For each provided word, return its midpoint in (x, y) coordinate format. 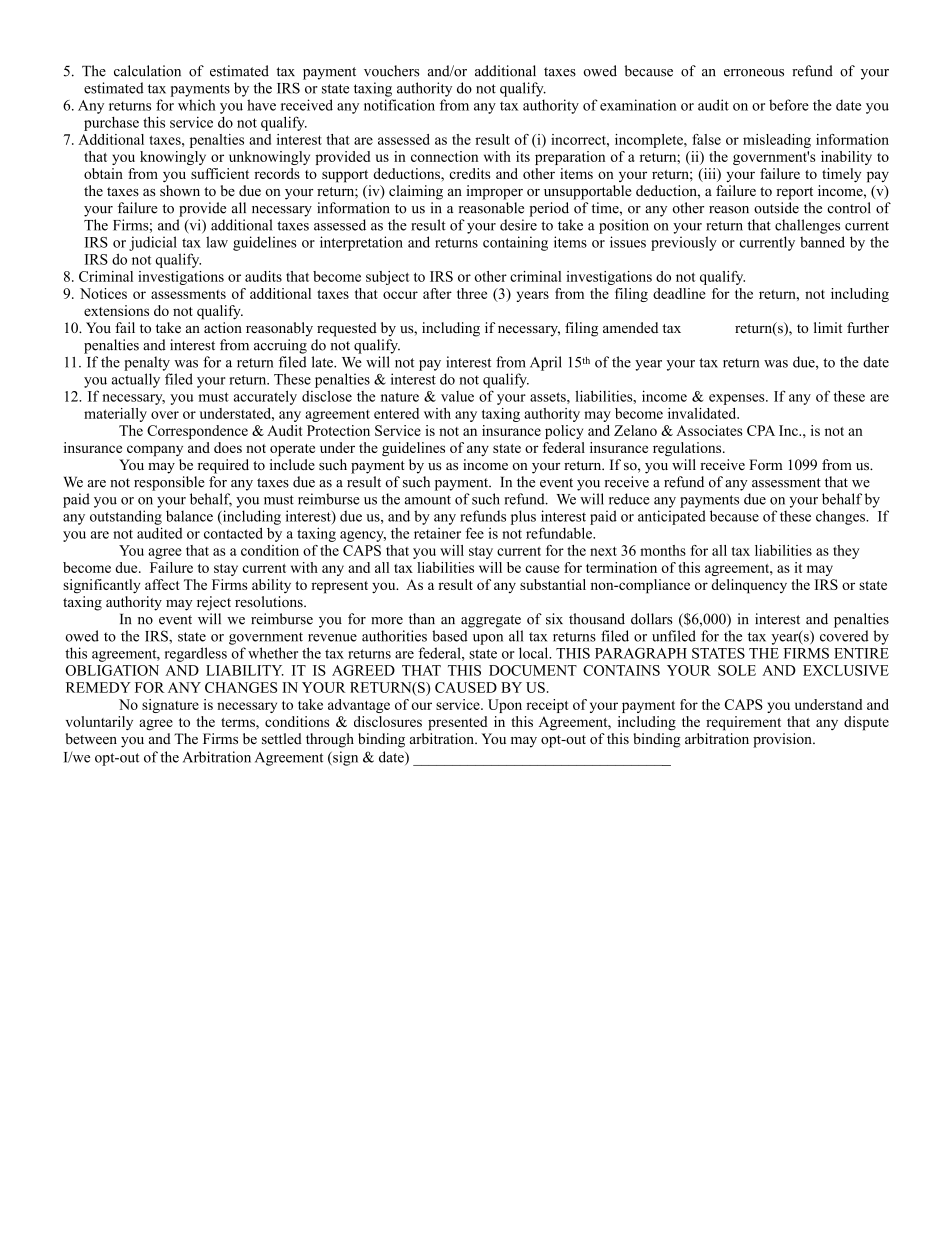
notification (399, 105)
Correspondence (197, 432)
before (789, 105)
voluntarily (99, 723)
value (457, 396)
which (197, 105)
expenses (738, 399)
